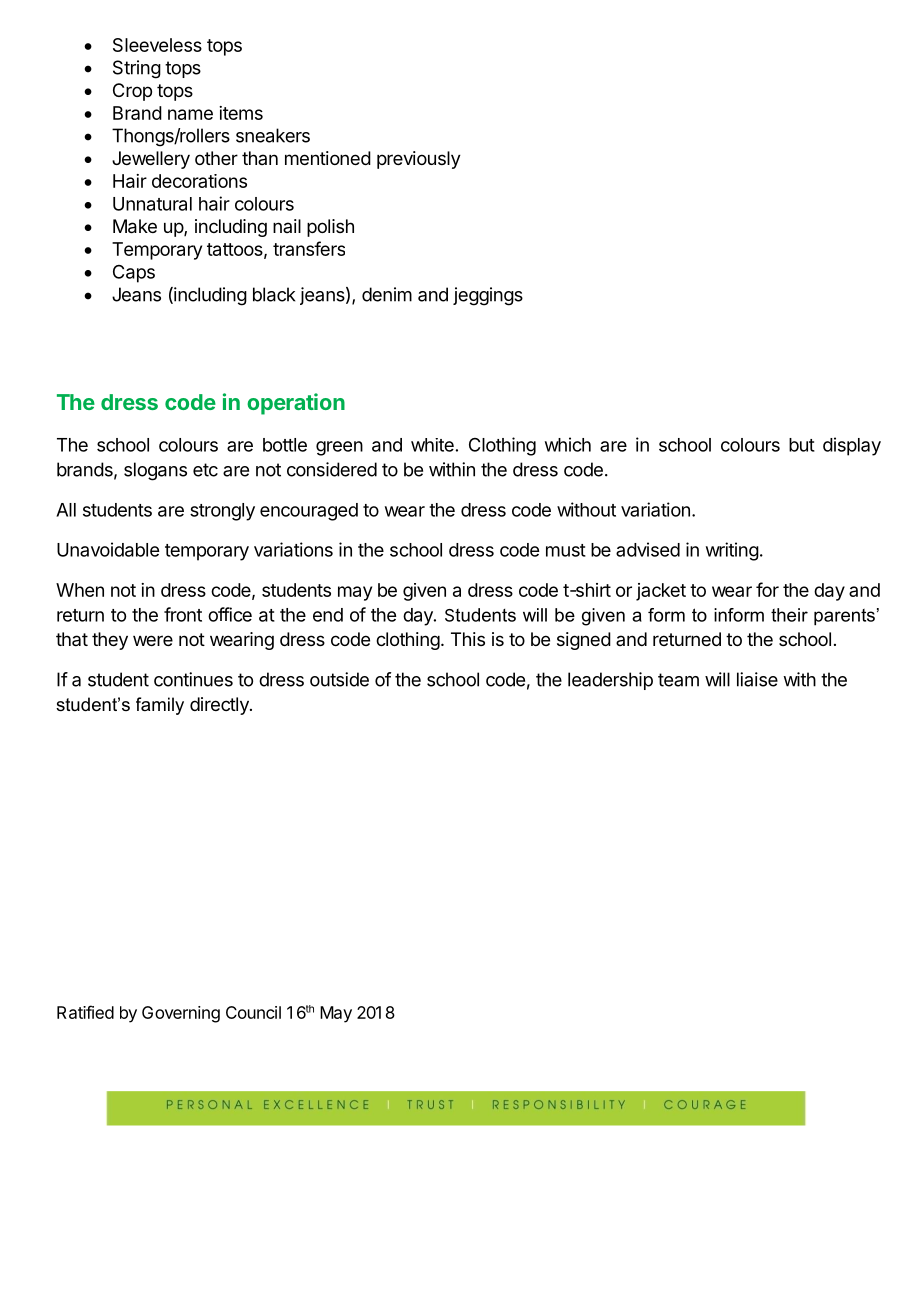  I want to click on denim, so click(387, 294).
